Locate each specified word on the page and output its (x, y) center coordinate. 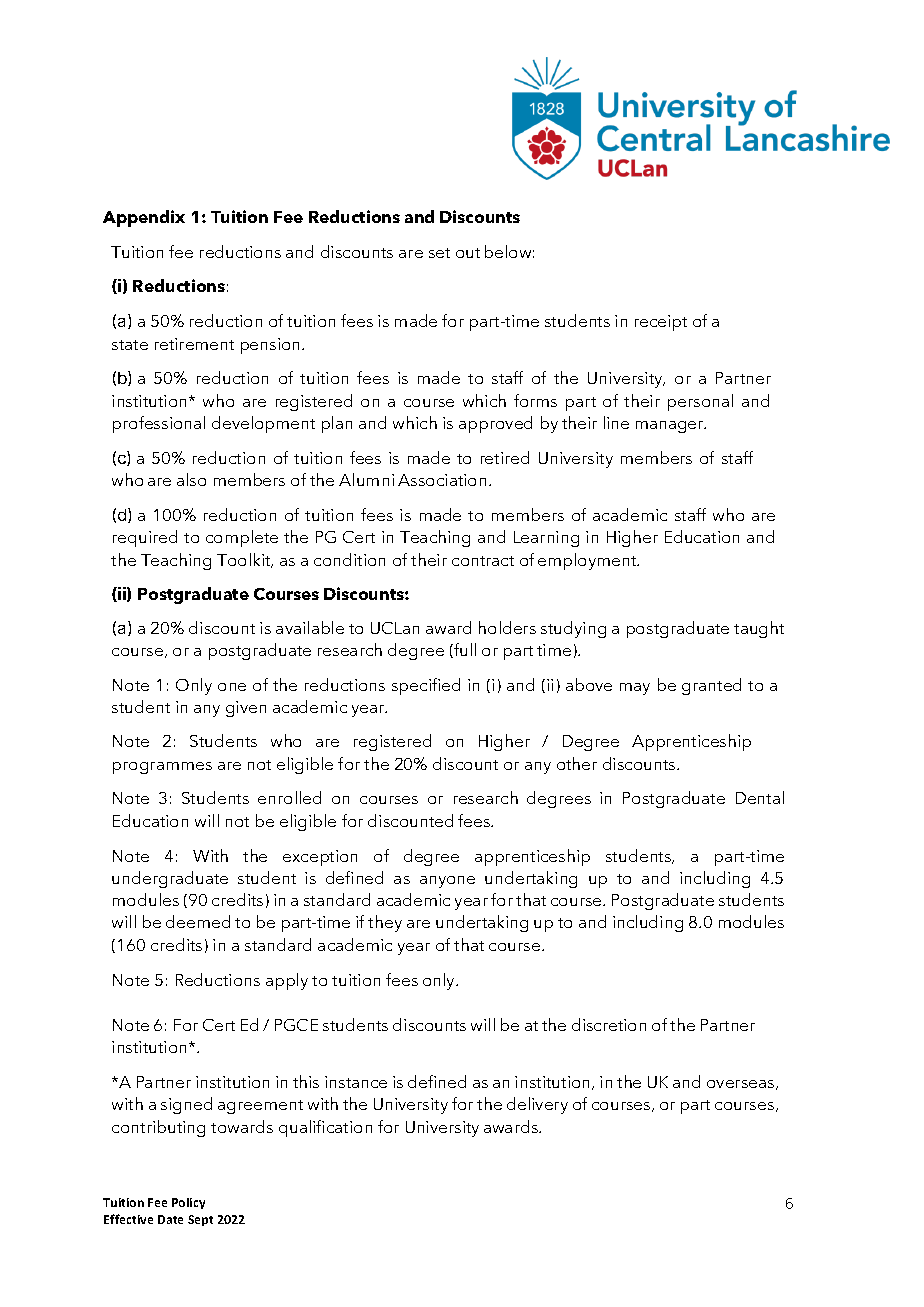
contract (483, 561)
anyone (447, 882)
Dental (760, 797)
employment (588, 561)
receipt (661, 323)
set (439, 253)
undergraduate (170, 879)
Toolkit (245, 560)
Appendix (144, 218)
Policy (188, 1203)
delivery (537, 1105)
